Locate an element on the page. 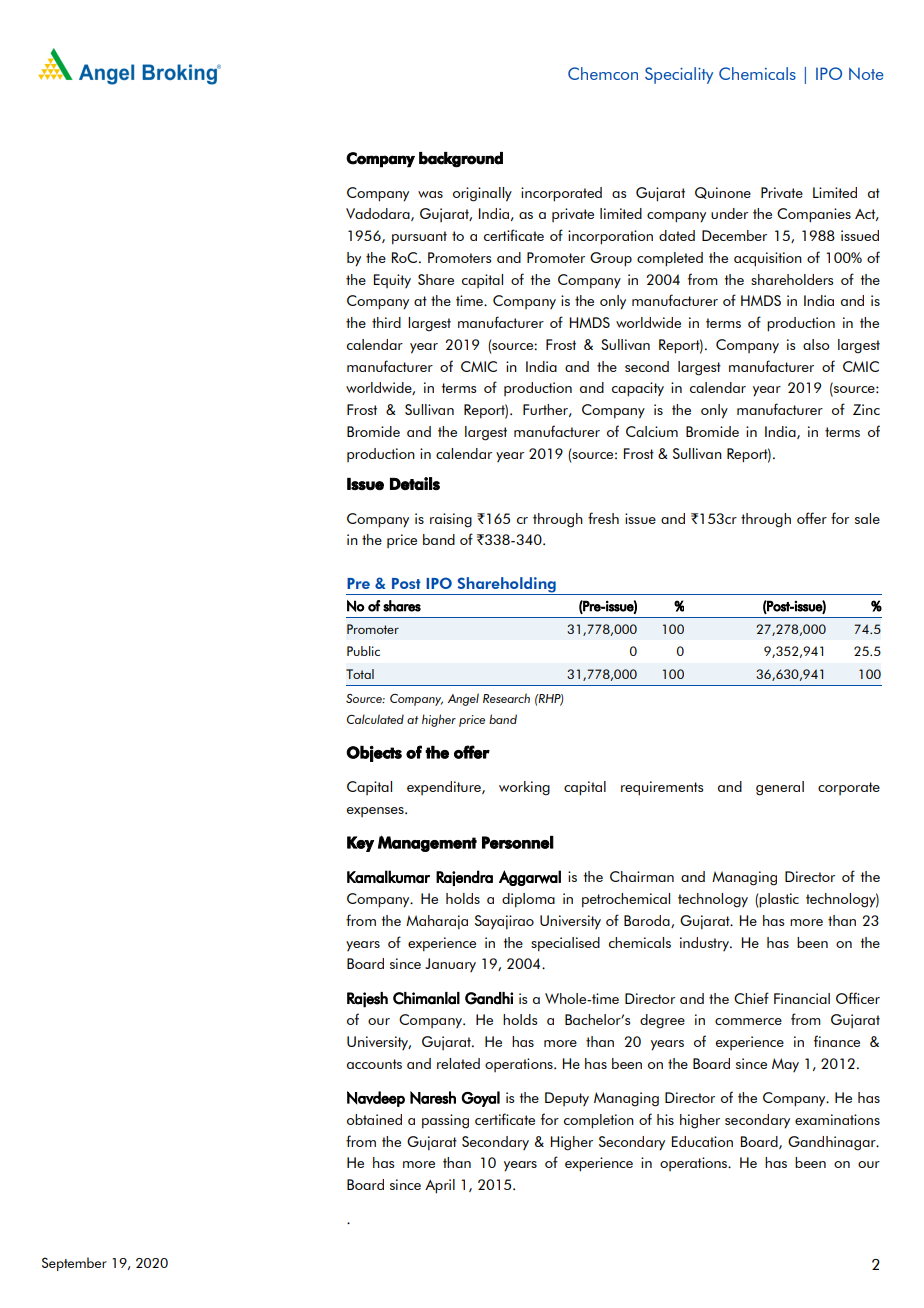  completion is located at coordinates (599, 1121).
